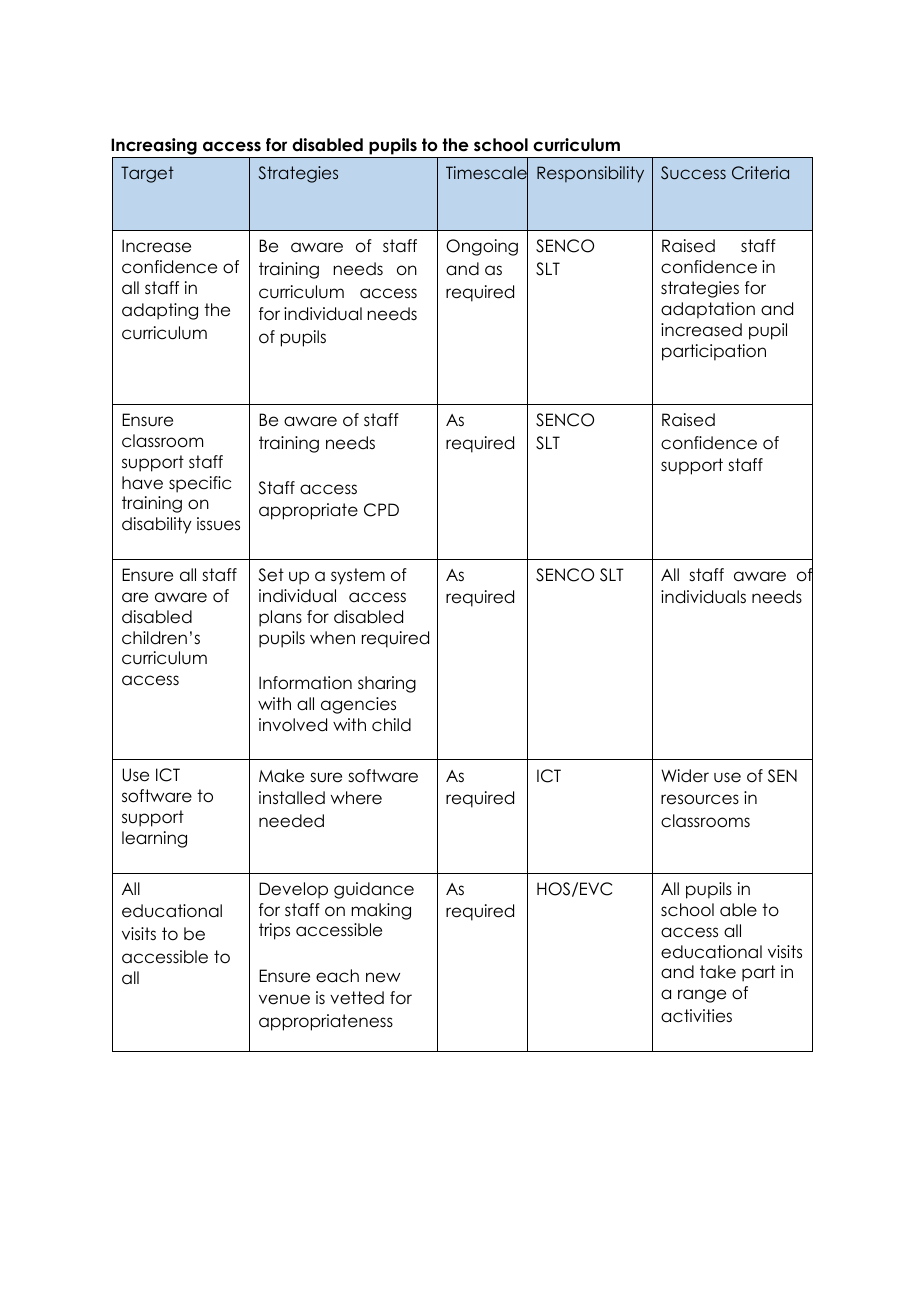 Image resolution: width=924 pixels, height=1308 pixels. Describe the element at coordinates (685, 776) in the screenshot. I see `Wider` at that location.
